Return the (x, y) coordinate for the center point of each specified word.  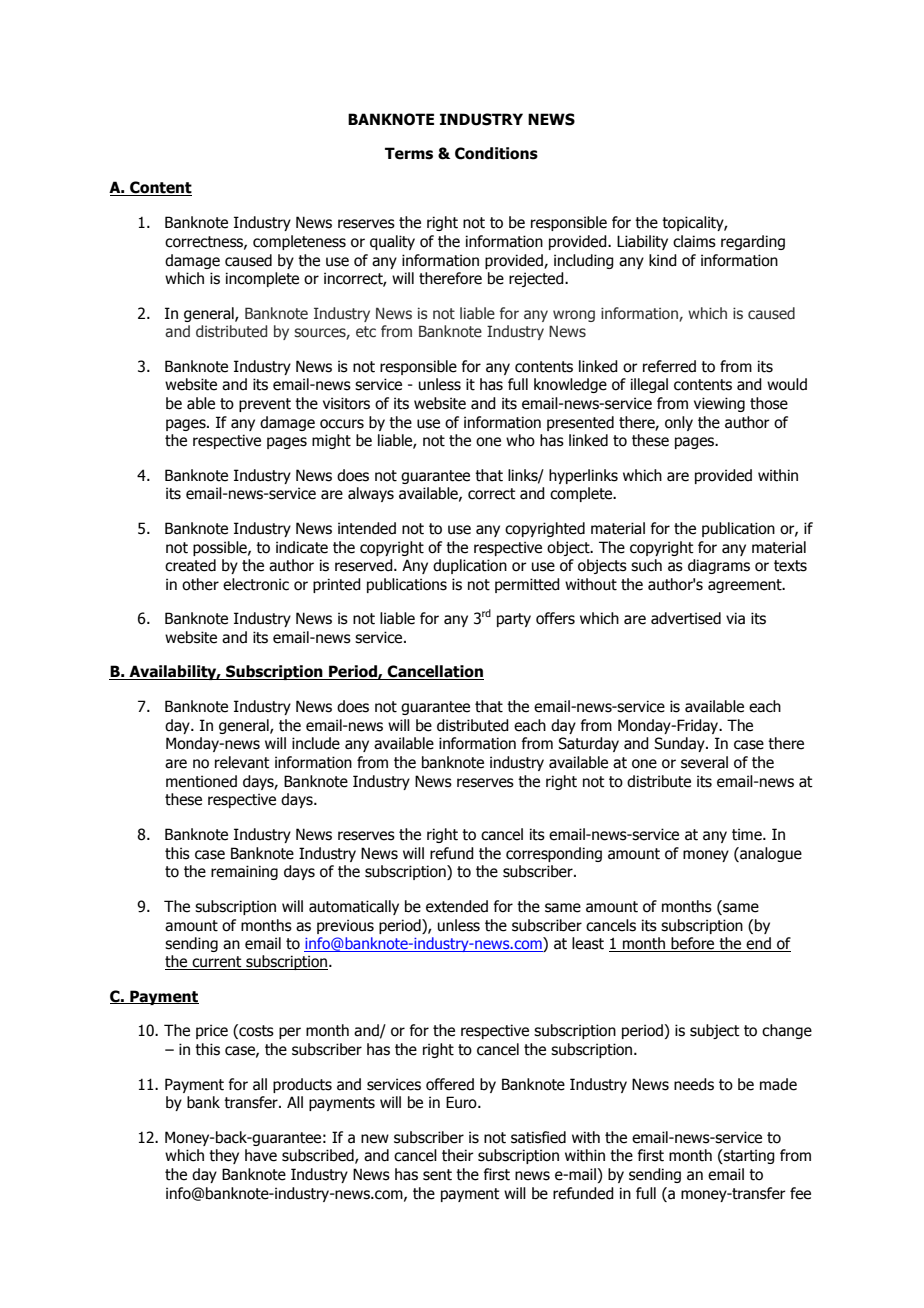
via (735, 618)
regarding (753, 242)
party (514, 620)
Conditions (496, 153)
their (458, 1155)
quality (392, 242)
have (261, 1155)
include (316, 743)
